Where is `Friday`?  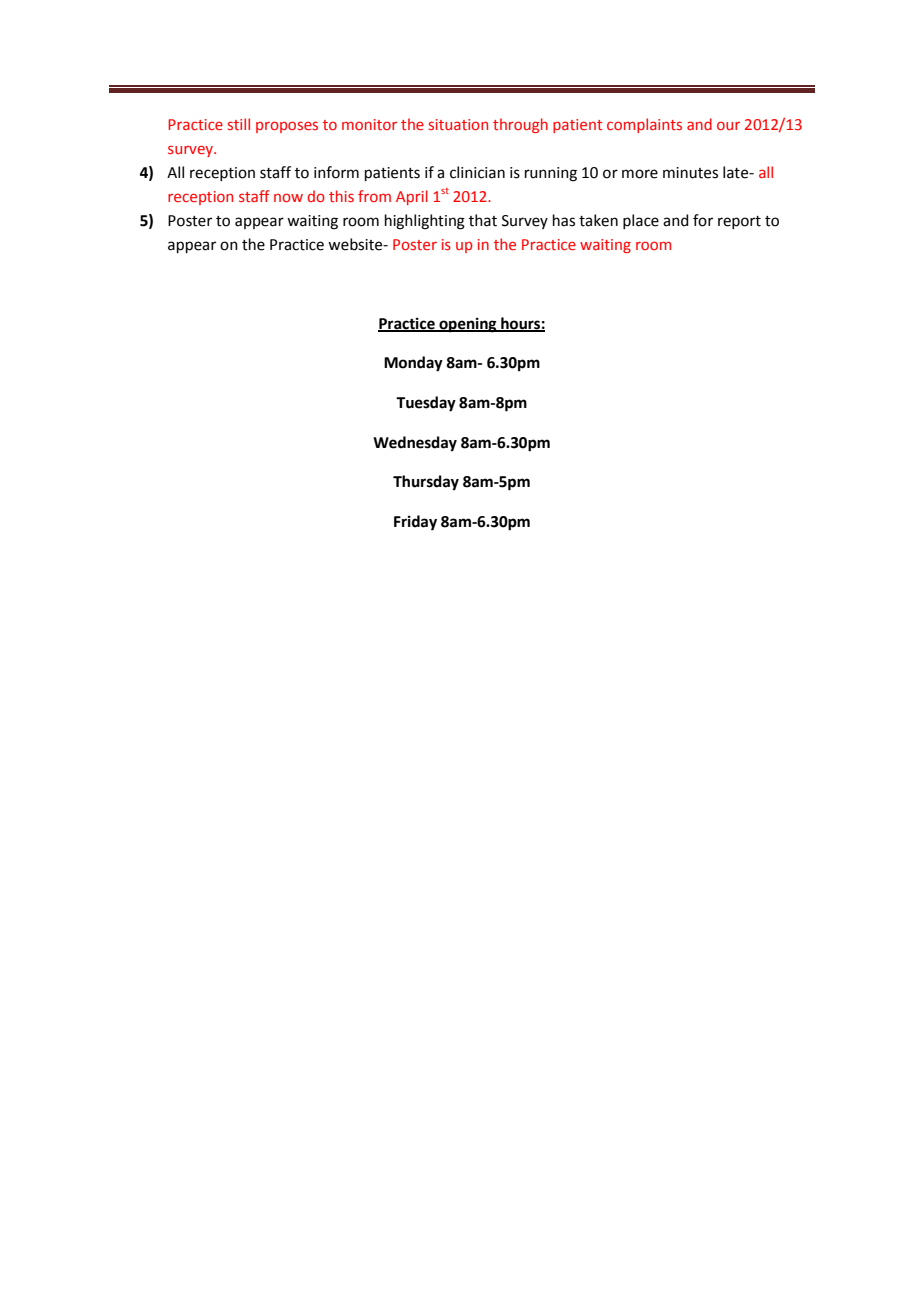
Friday is located at coordinates (415, 523).
